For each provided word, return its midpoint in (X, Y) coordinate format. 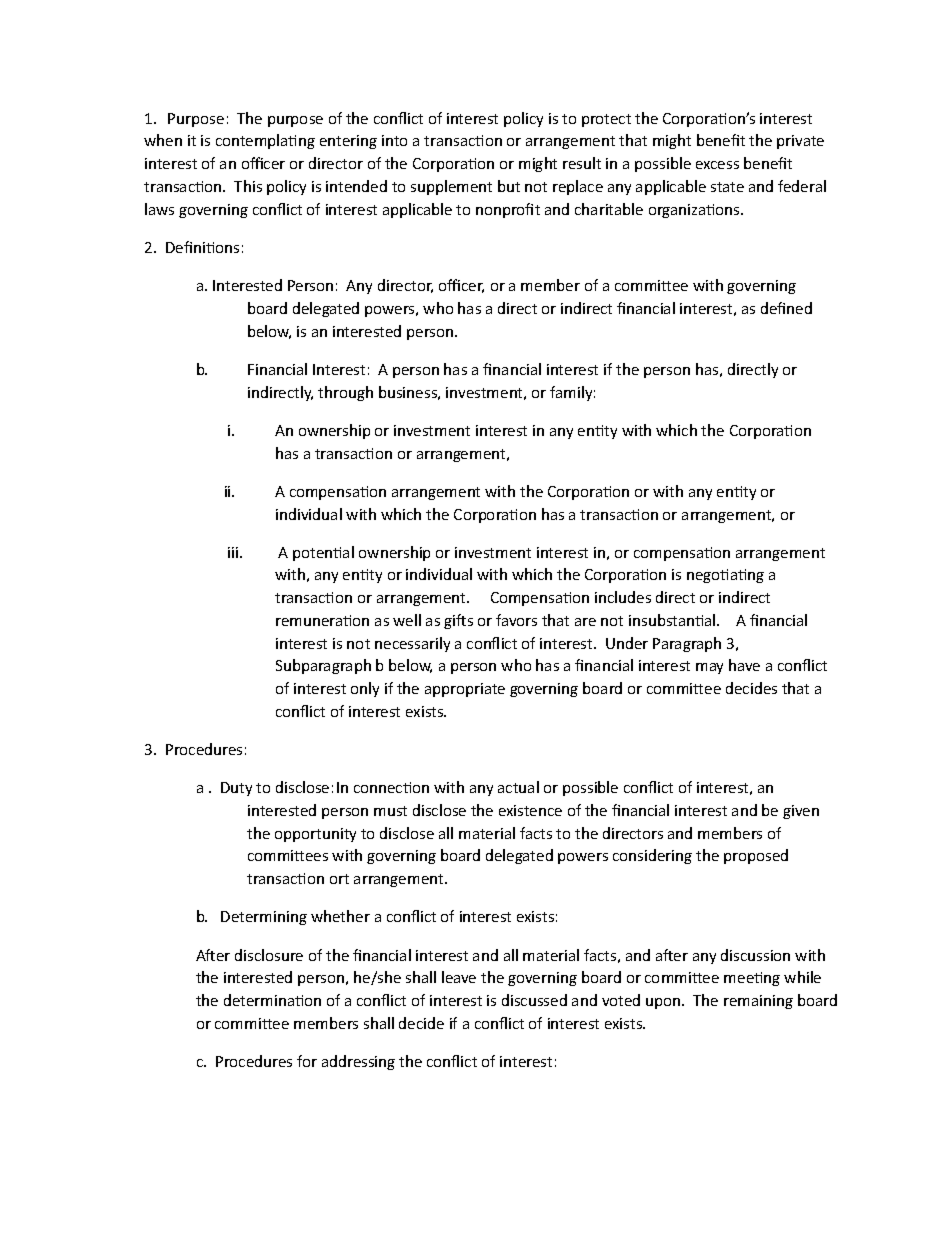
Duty (236, 789)
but (509, 186)
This (248, 186)
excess (717, 165)
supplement (451, 187)
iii (234, 552)
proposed (756, 856)
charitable (609, 209)
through (345, 393)
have (744, 665)
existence (530, 810)
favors (516, 620)
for (307, 1061)
